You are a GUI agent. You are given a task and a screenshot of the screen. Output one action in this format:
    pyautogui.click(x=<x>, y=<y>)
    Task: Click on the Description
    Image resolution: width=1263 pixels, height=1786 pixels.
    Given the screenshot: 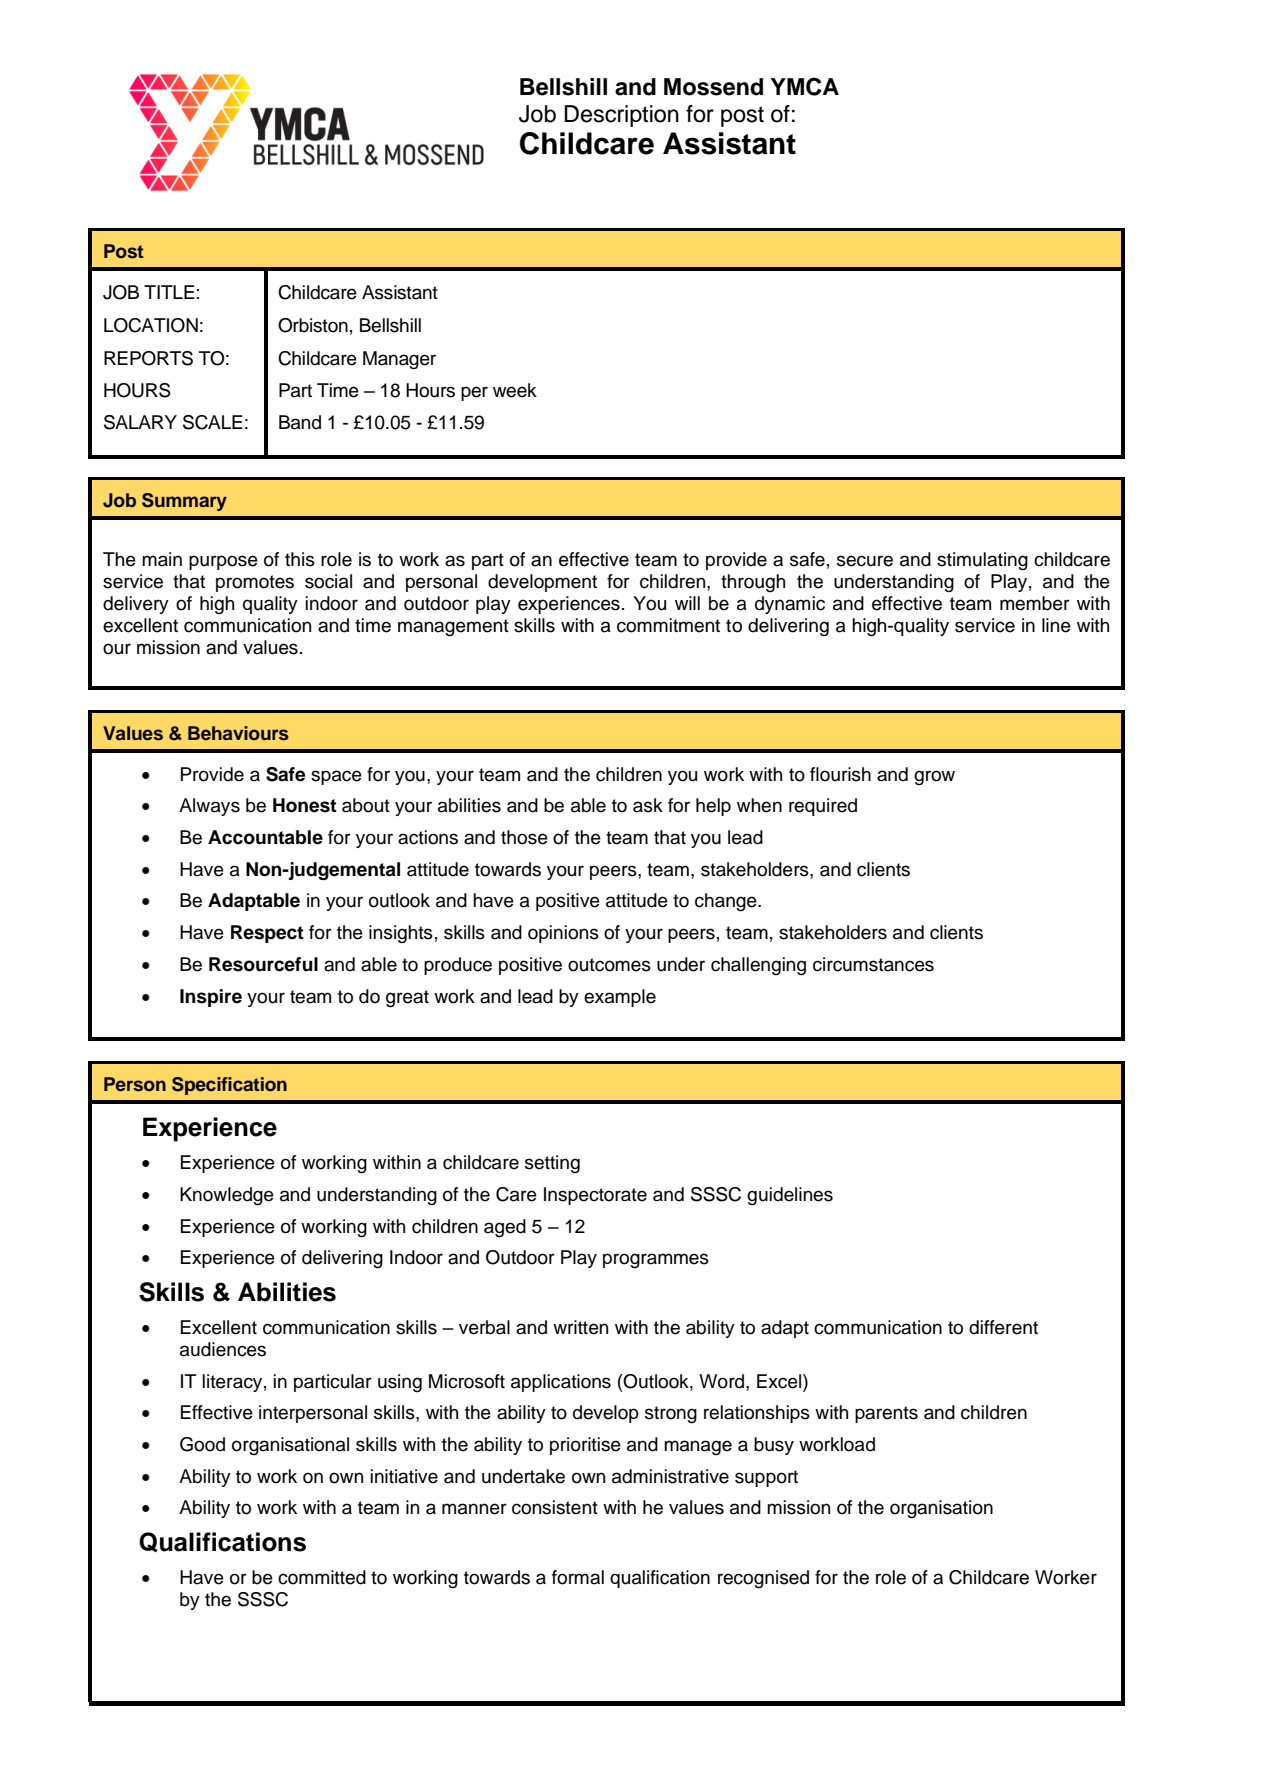 What is the action you would take?
    pyautogui.click(x=621, y=116)
